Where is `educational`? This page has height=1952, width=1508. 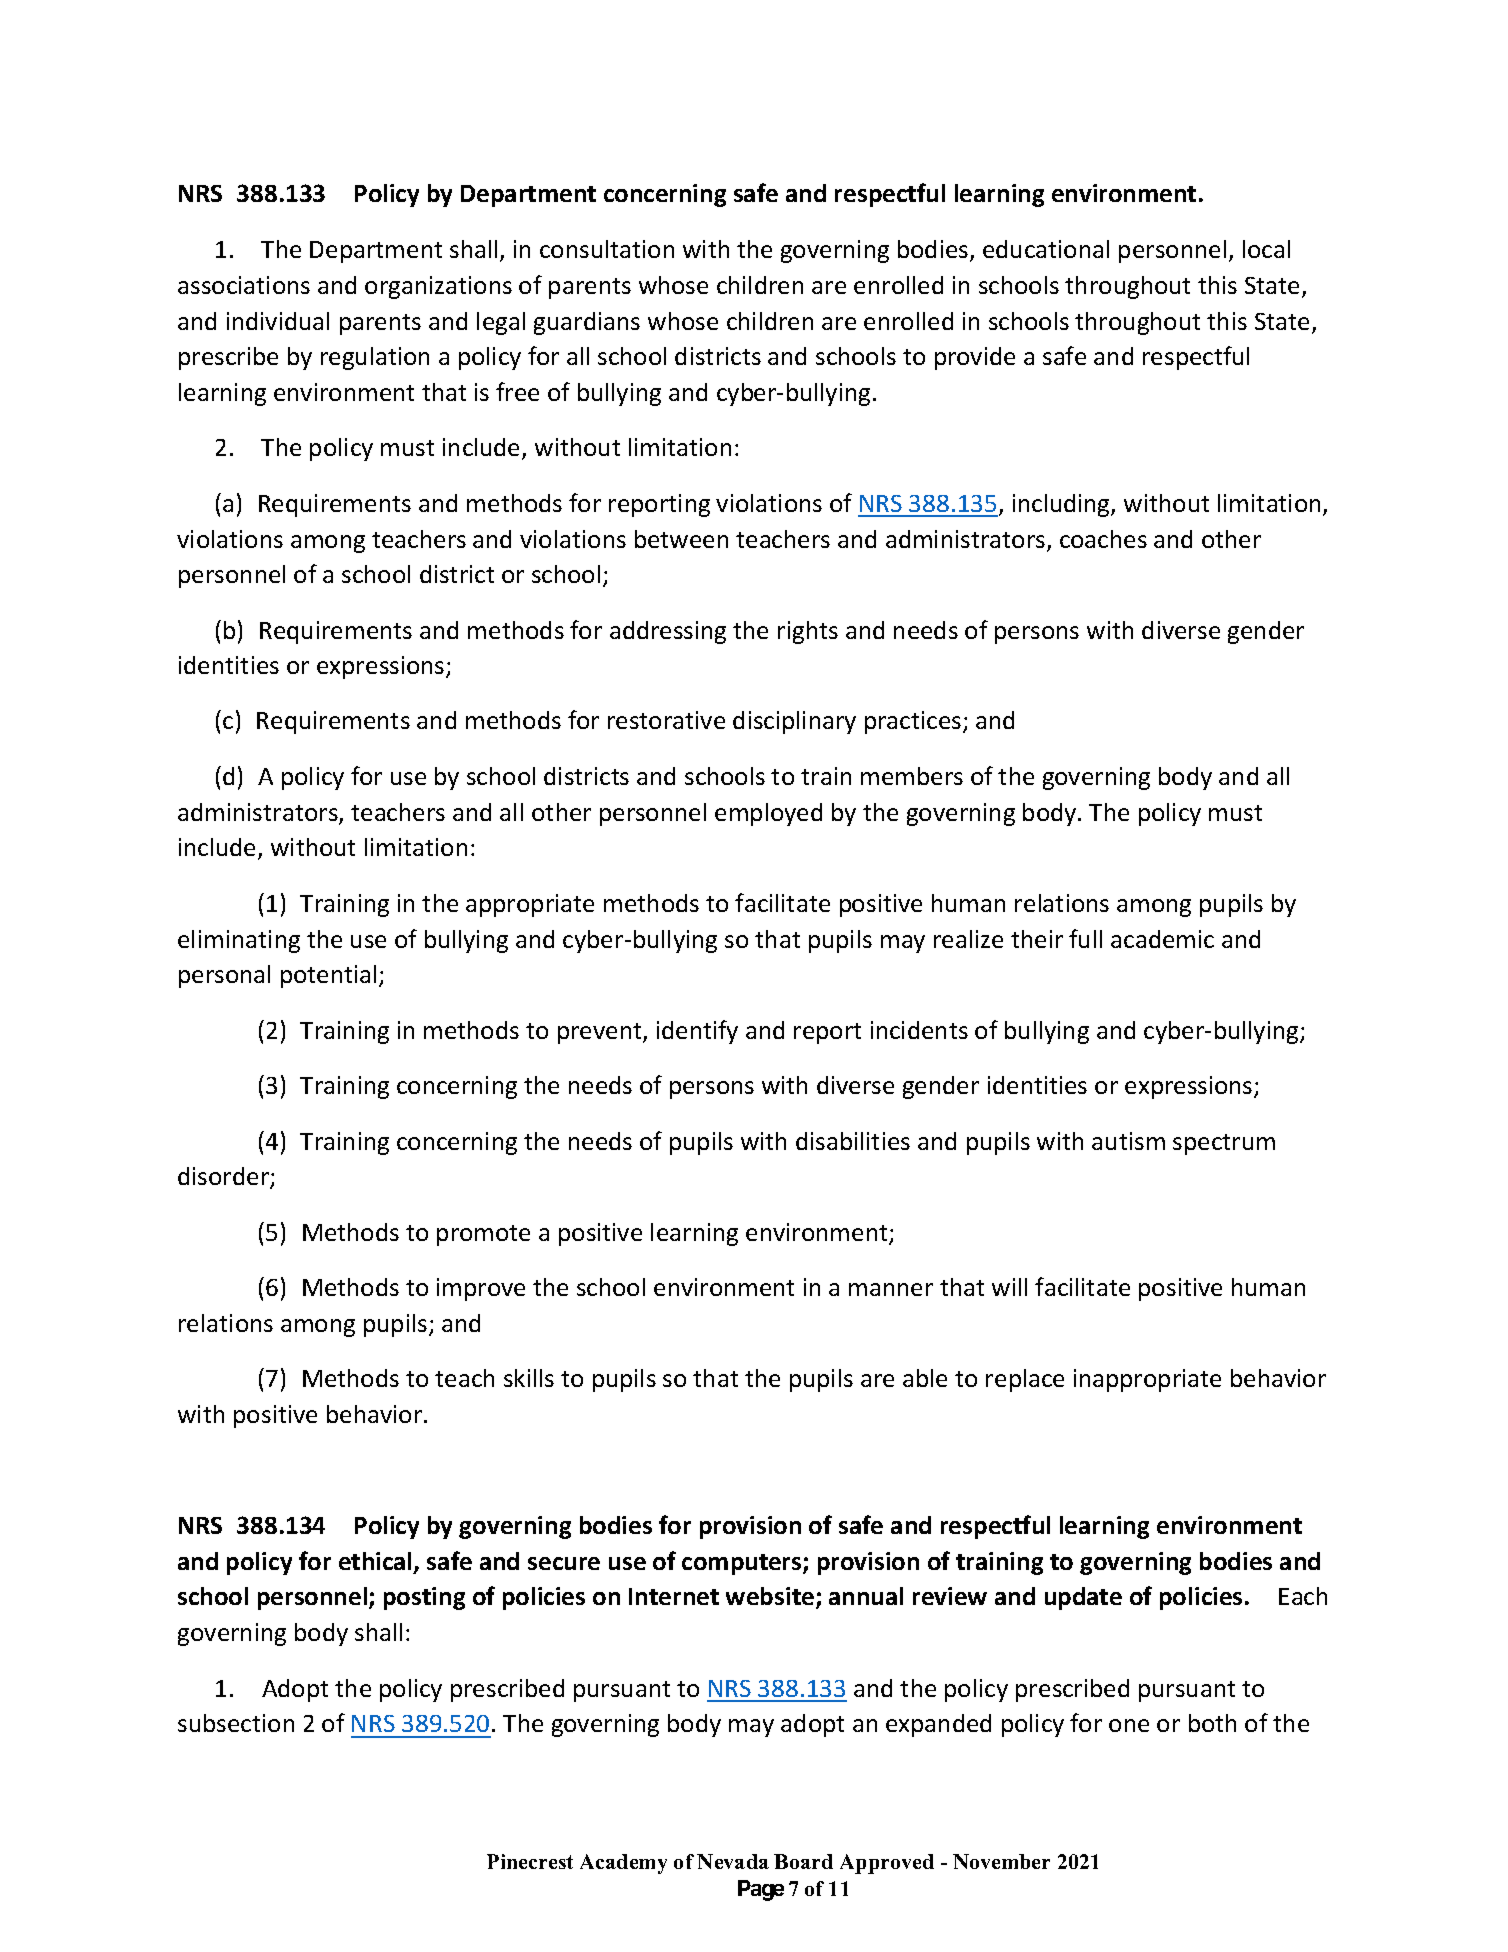 educational is located at coordinates (1046, 249).
